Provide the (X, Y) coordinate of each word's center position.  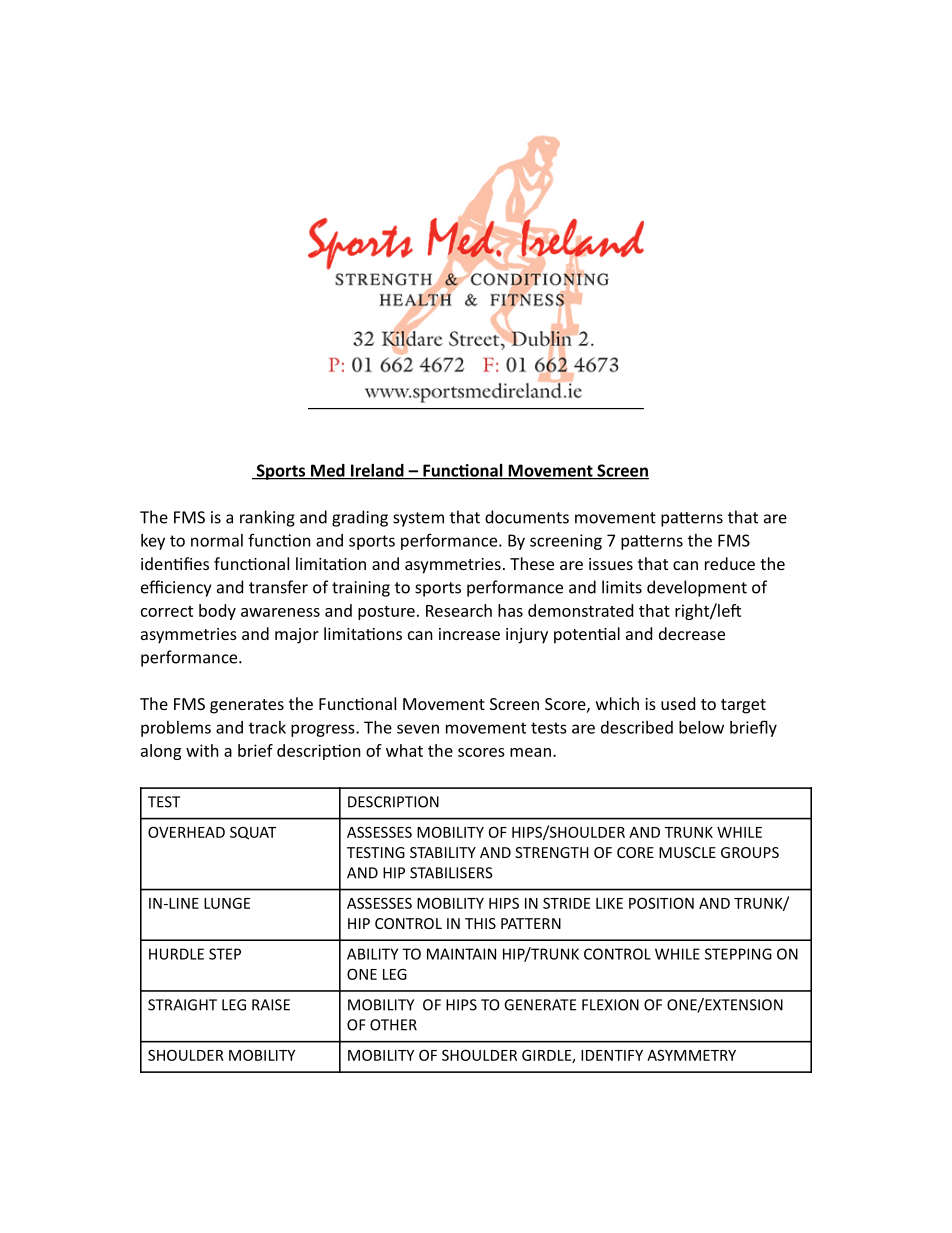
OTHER (393, 1025)
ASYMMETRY (691, 1055)
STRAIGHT (182, 1005)
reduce (730, 563)
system (418, 519)
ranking (267, 518)
